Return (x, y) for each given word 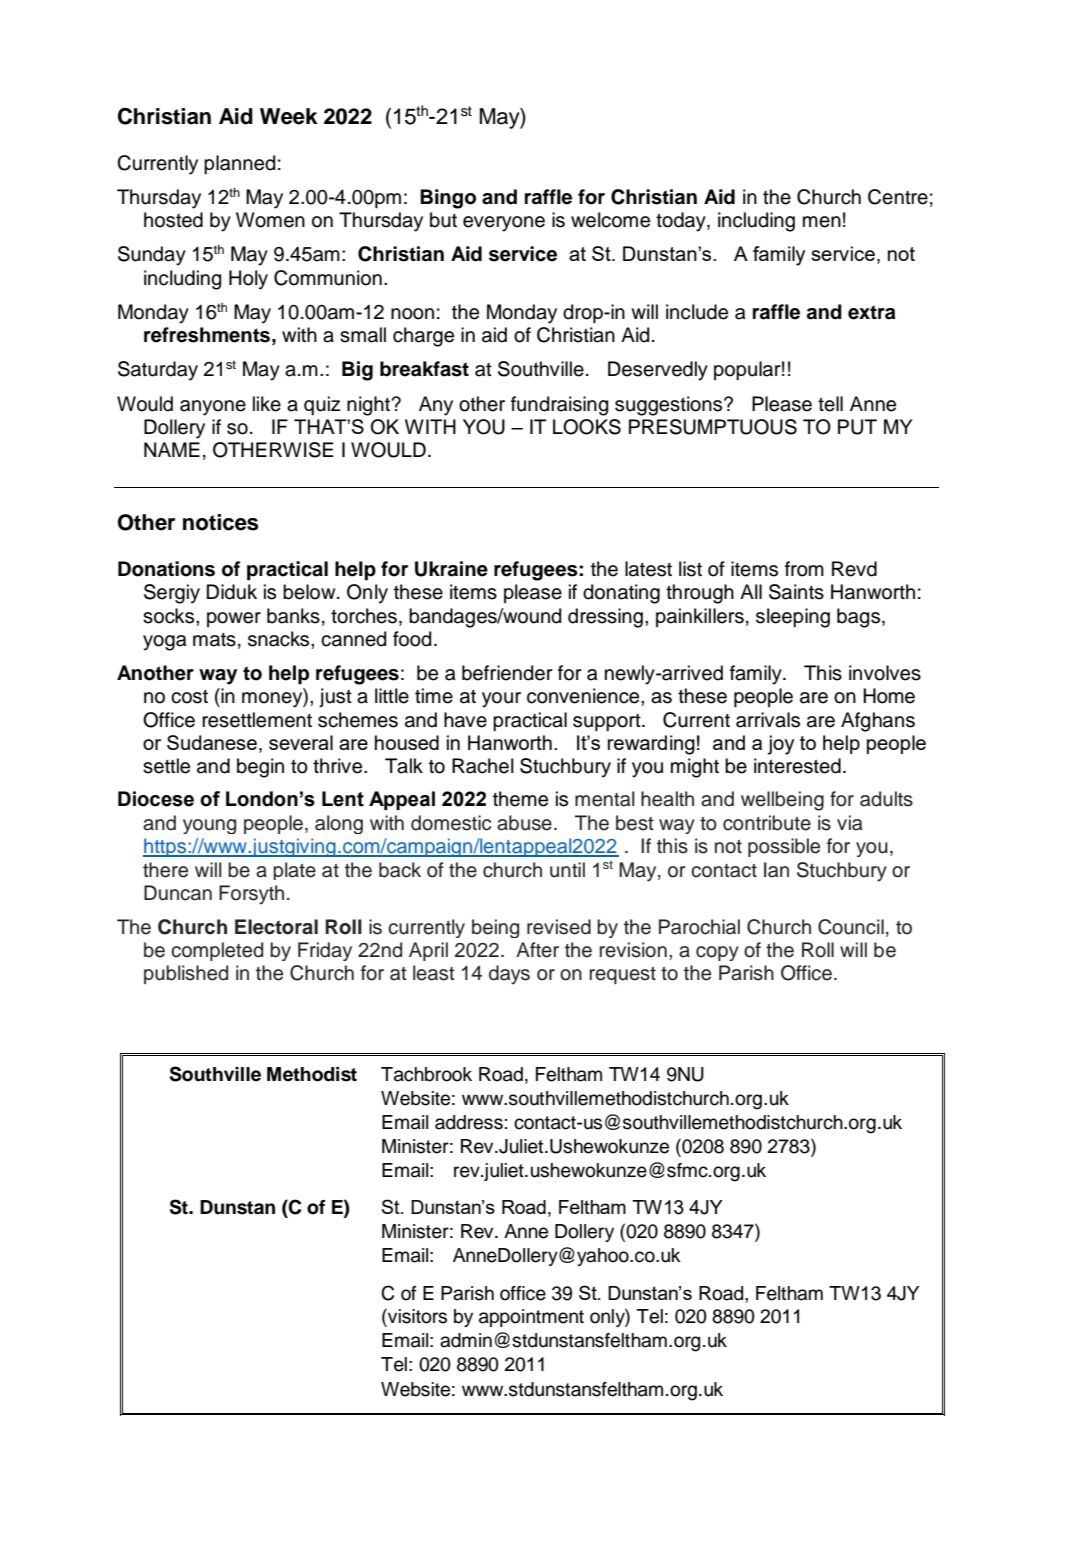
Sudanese (212, 742)
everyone (504, 224)
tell (830, 404)
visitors (416, 1316)
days (509, 975)
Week (289, 116)
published (186, 974)
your (501, 700)
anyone (213, 408)
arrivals (768, 720)
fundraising (559, 406)
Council (851, 927)
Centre (898, 197)
